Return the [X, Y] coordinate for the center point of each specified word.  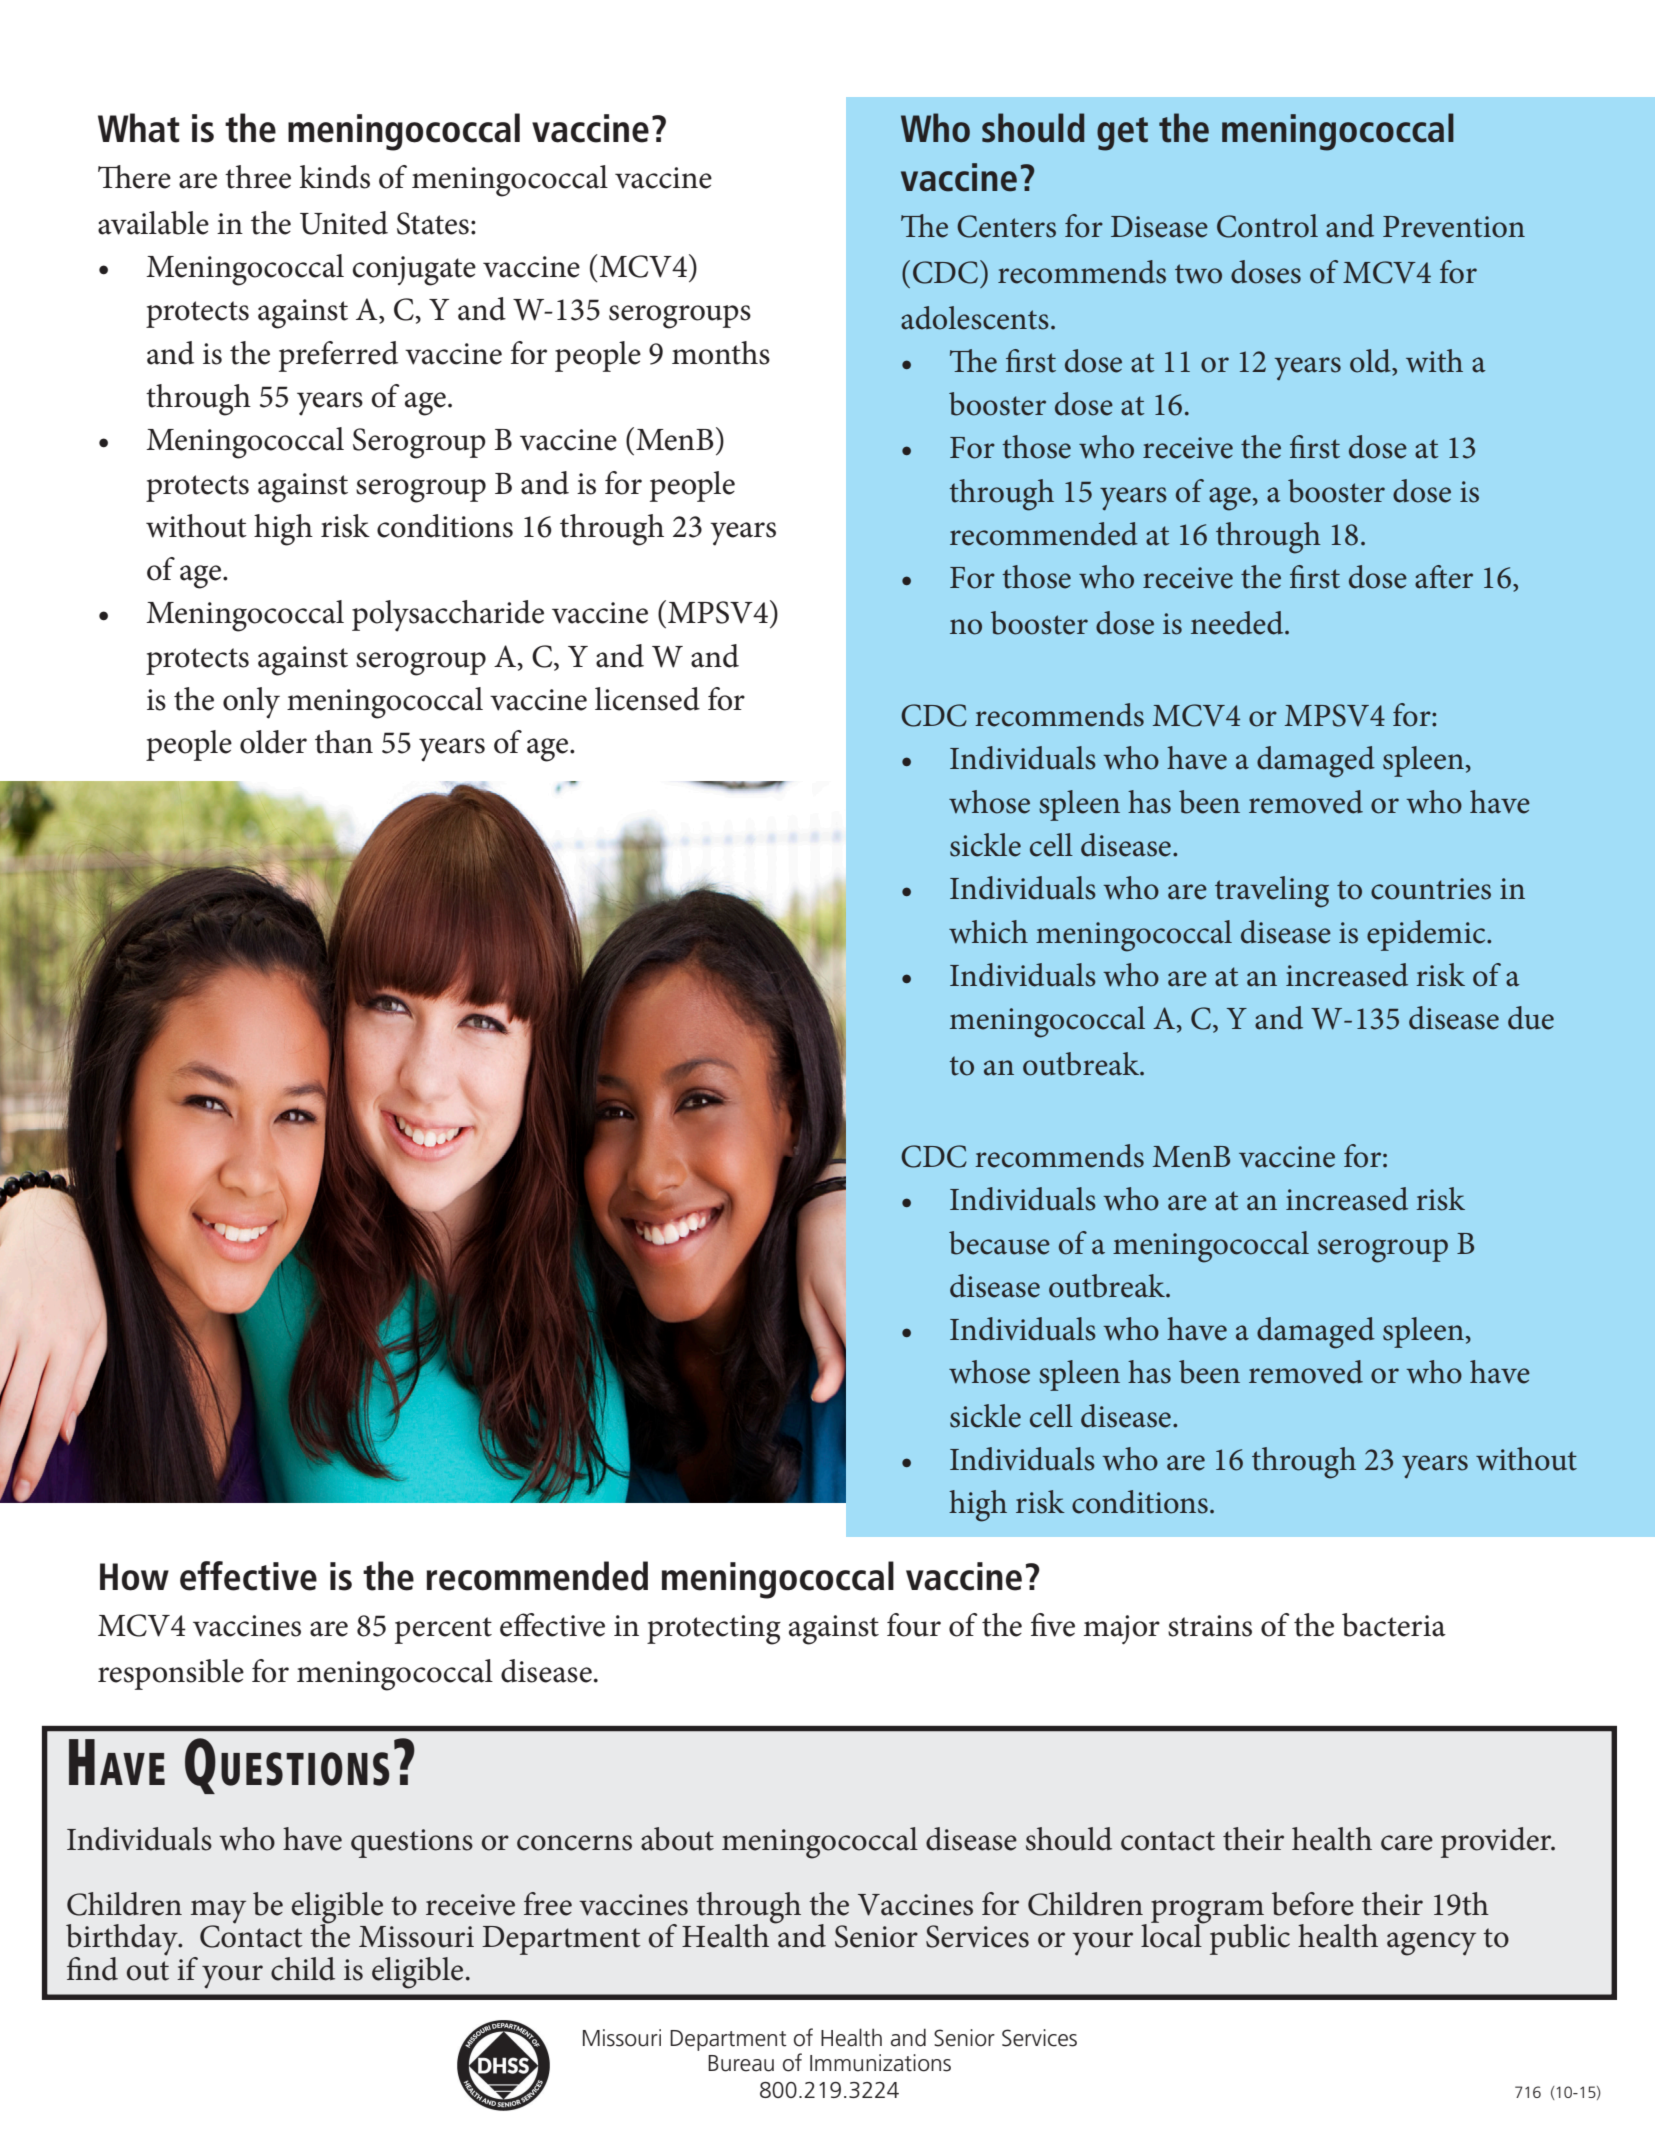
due [1531, 1018]
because [999, 1243]
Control [1267, 226]
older [273, 742]
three [258, 177]
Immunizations [880, 2063]
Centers [1006, 226]
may [218, 1912]
